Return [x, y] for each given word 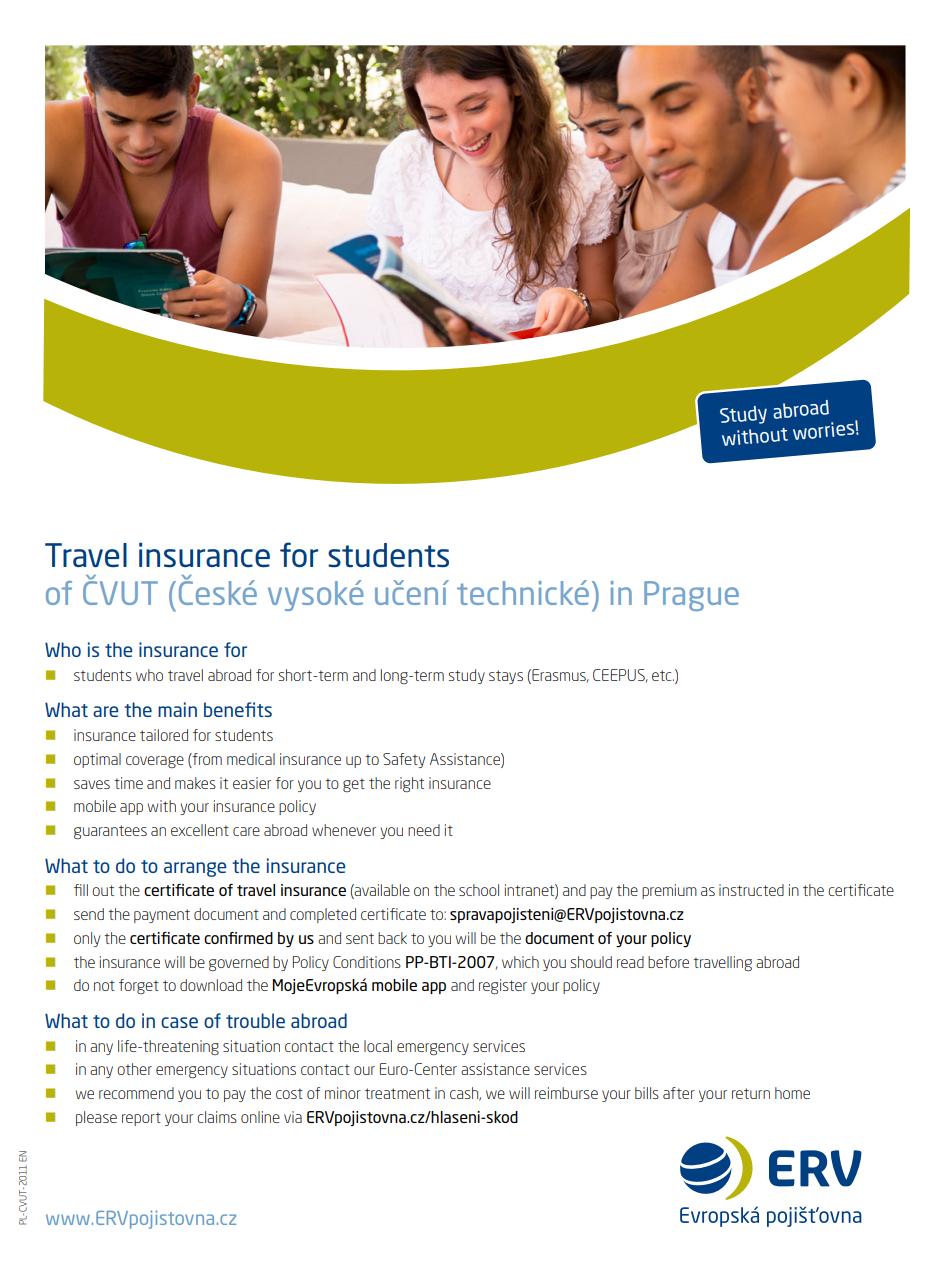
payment [162, 916]
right [409, 784]
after [679, 1093]
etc [663, 675]
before [668, 962]
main [177, 709]
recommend [136, 1093]
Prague [691, 596]
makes [195, 783]
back [392, 938]
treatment [397, 1093]
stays [506, 677]
